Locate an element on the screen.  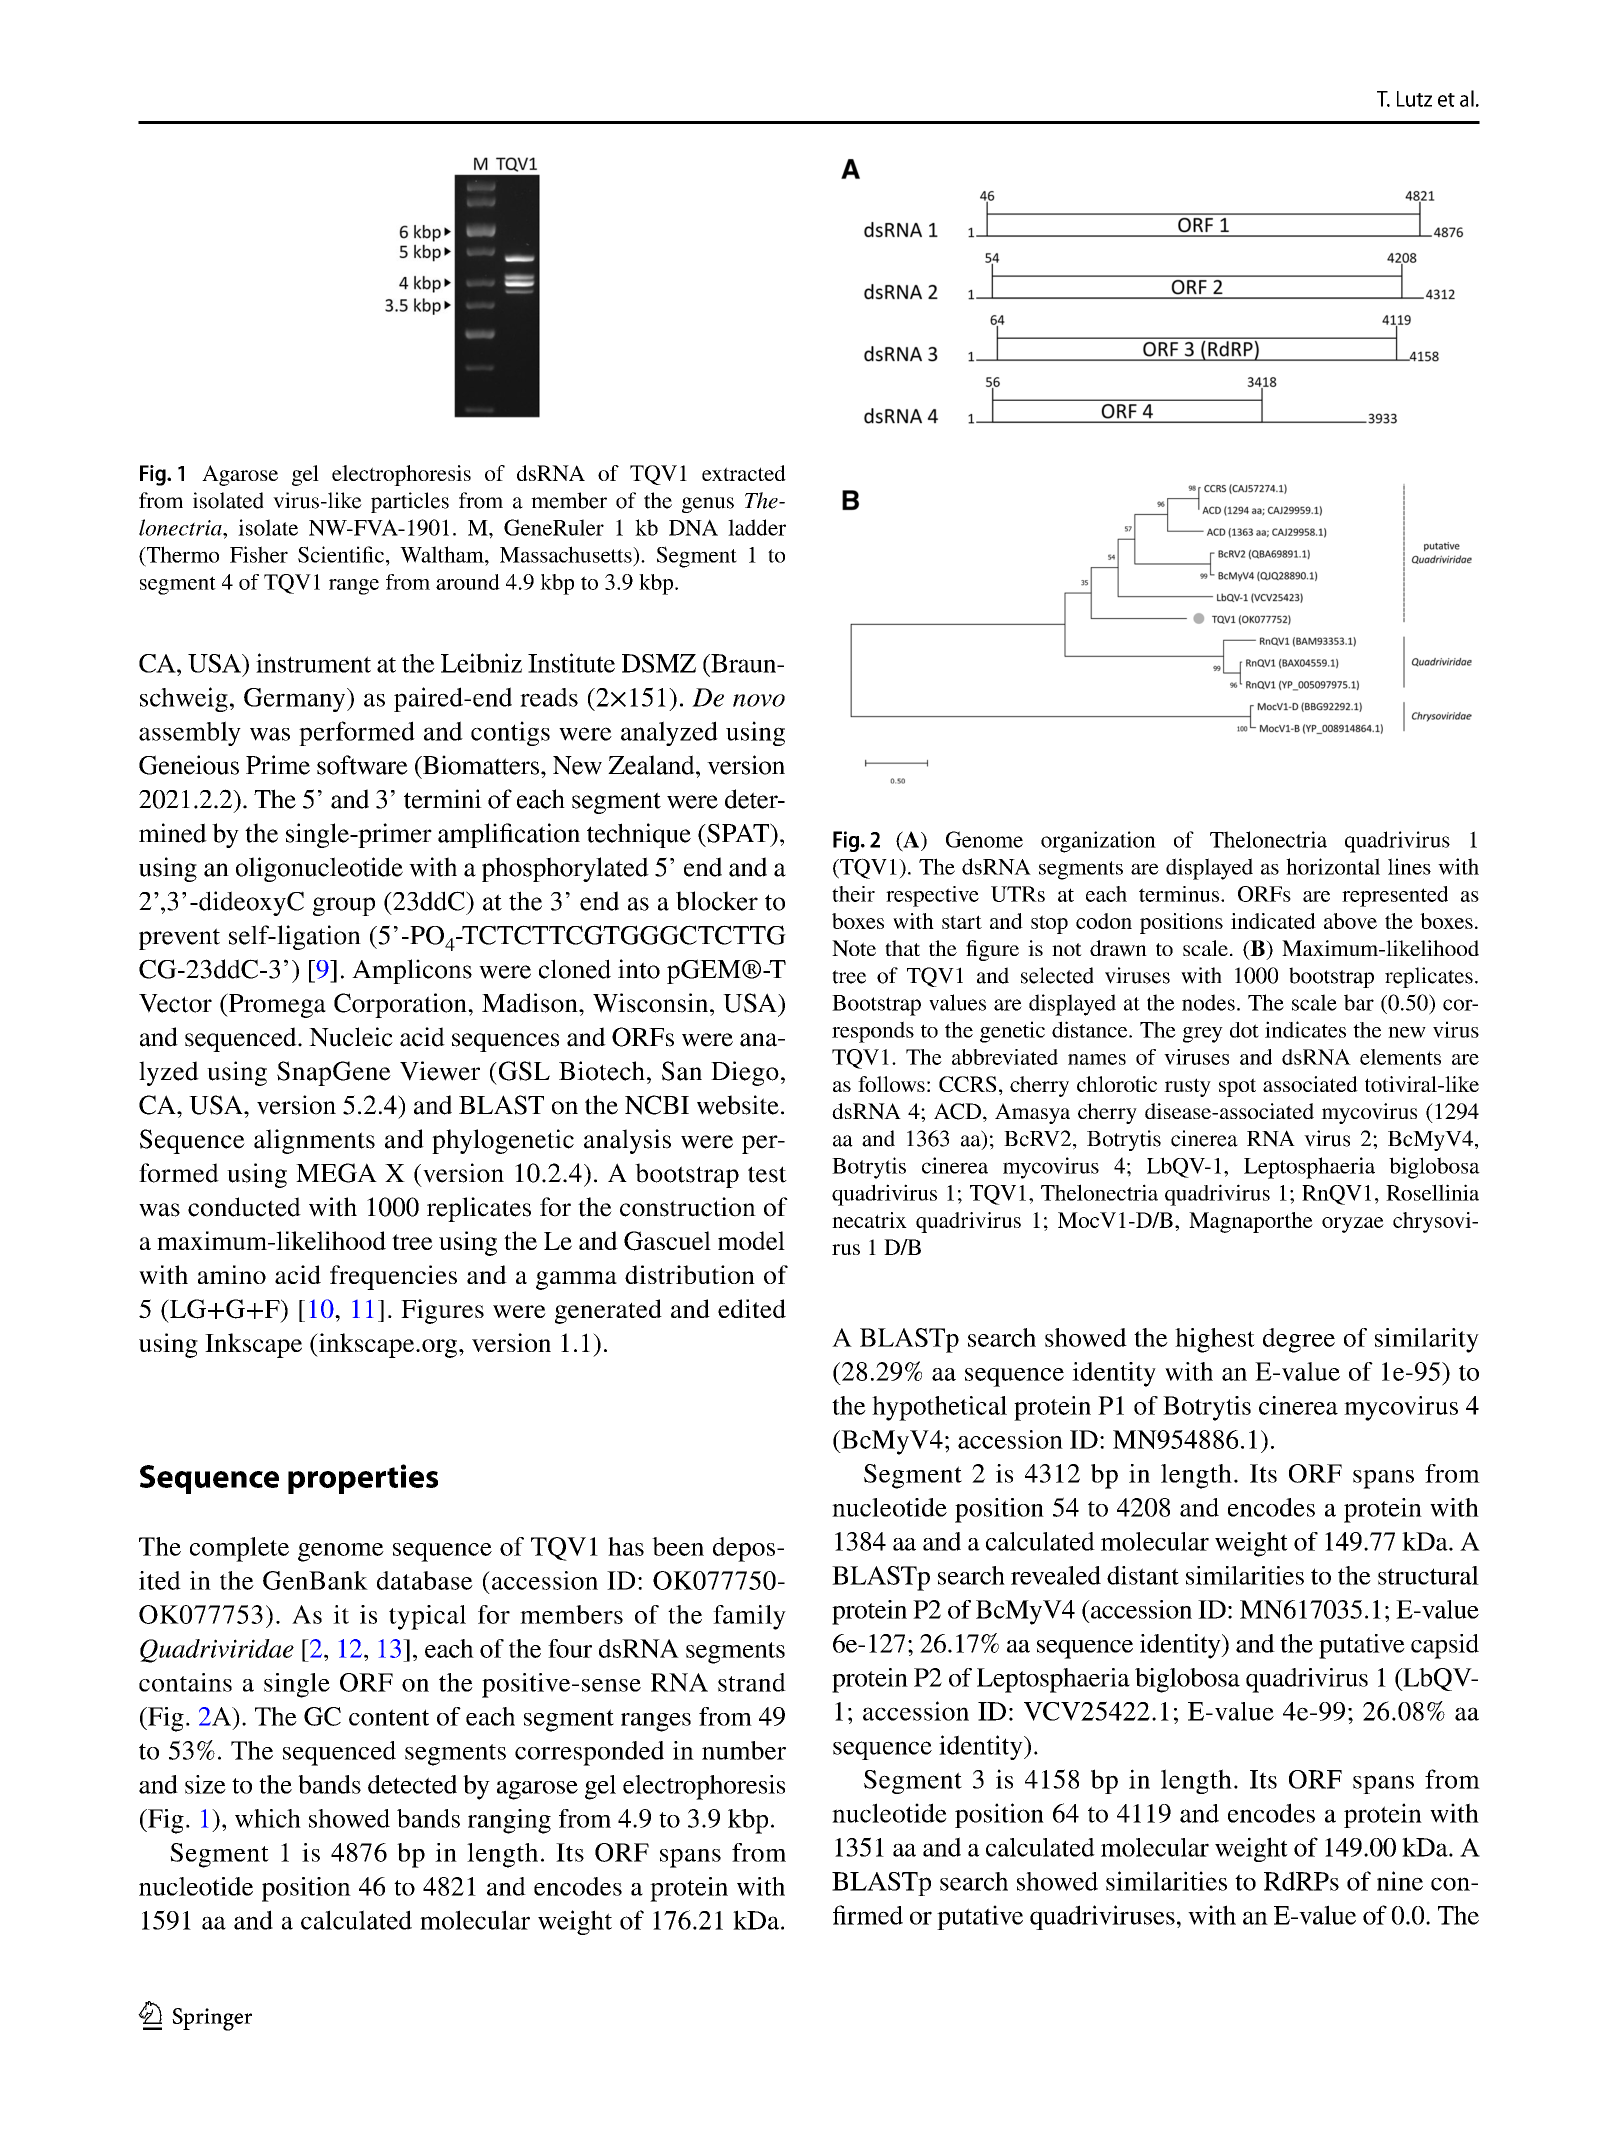
particles is located at coordinates (410, 502).
